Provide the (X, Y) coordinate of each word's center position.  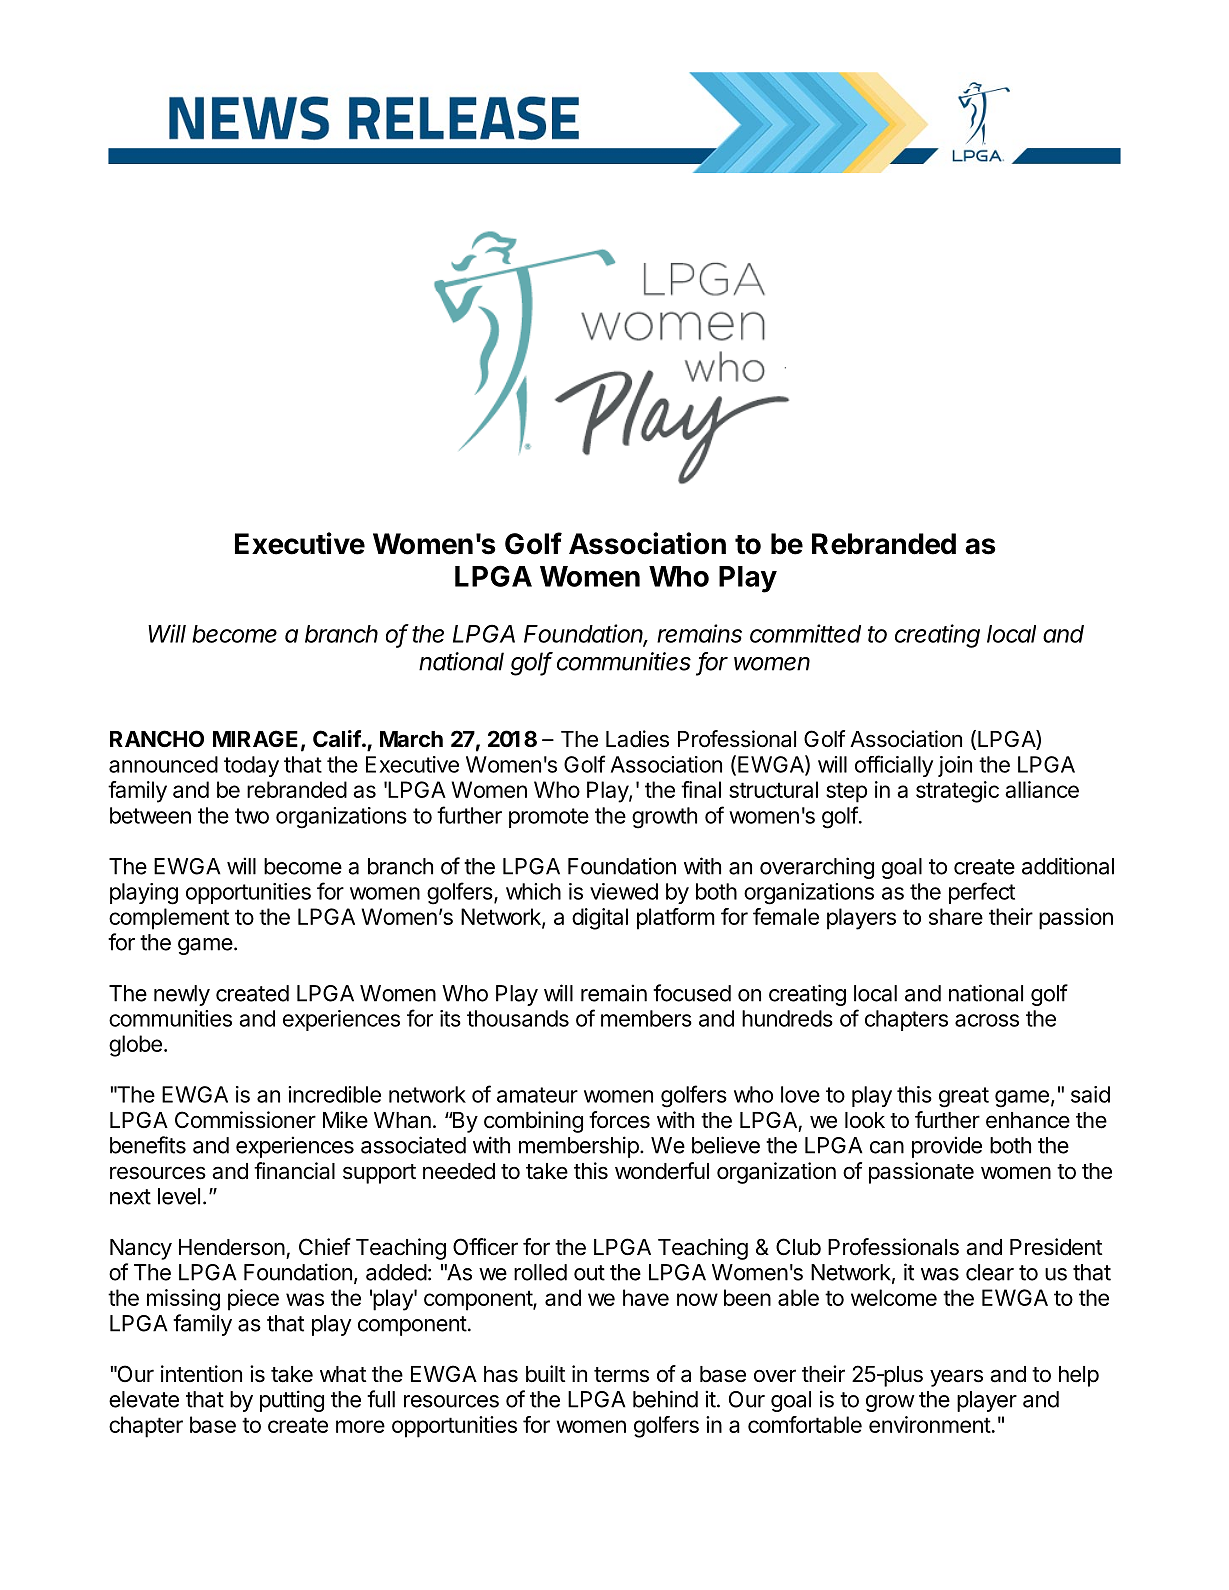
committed (805, 633)
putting (292, 1401)
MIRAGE (255, 738)
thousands (518, 1018)
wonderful (662, 1171)
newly (182, 995)
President (1056, 1247)
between (150, 815)
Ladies (637, 739)
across (987, 1020)
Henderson (232, 1247)
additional (1068, 866)
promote (549, 818)
